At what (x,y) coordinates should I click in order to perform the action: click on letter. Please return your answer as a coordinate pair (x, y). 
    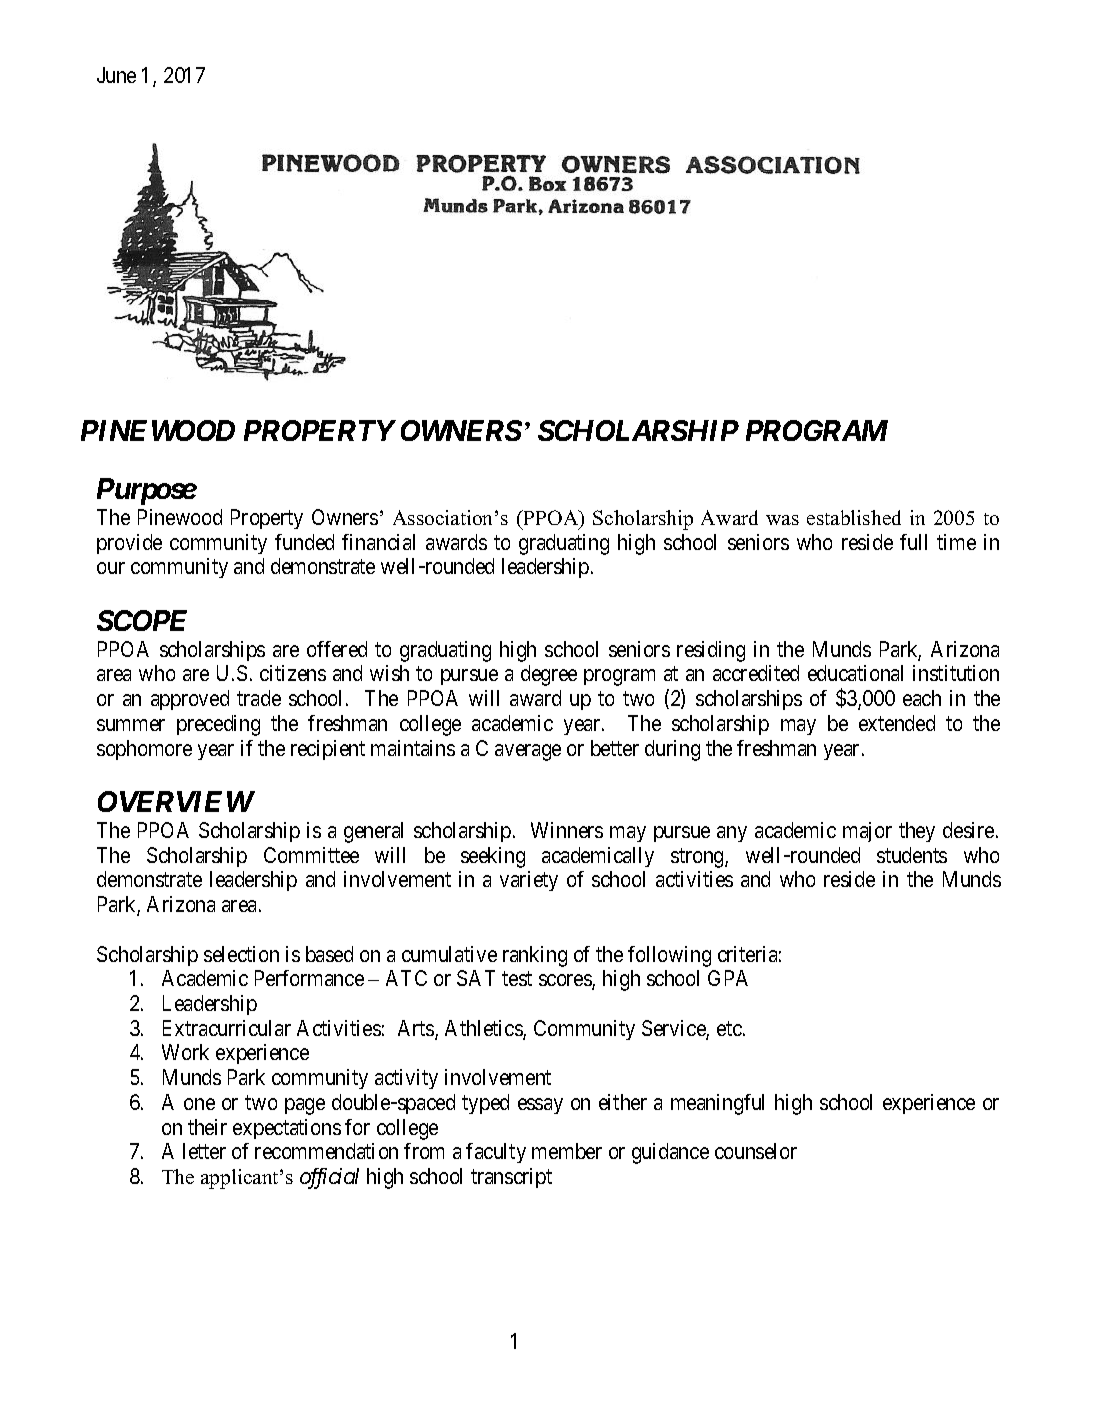
    Looking at the image, I should click on (204, 1151).
